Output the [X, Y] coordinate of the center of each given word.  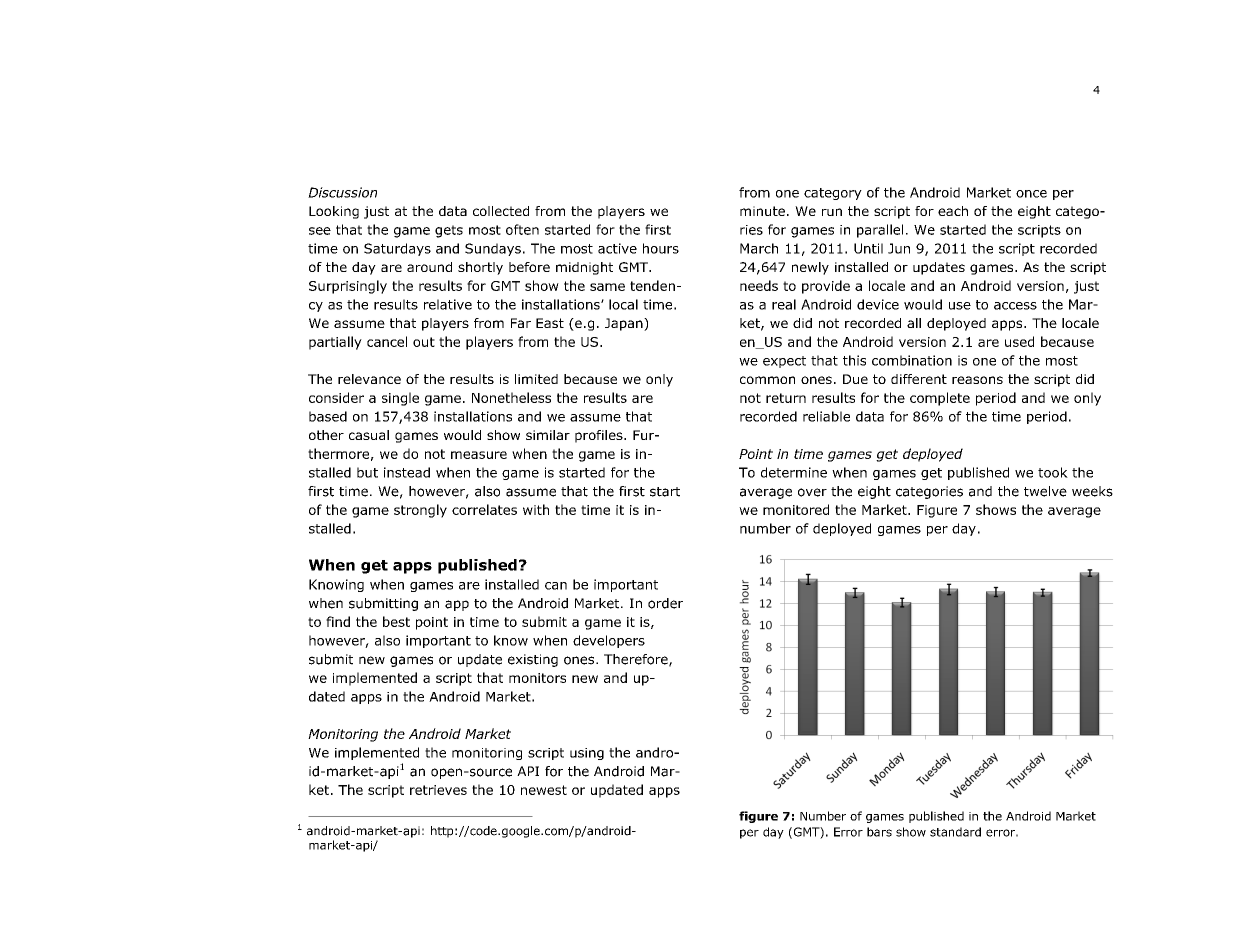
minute [762, 211]
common [767, 380]
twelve [1045, 491]
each [953, 211]
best [396, 621]
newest [544, 790]
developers [609, 641]
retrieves [438, 790]
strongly [420, 511]
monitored [796, 509]
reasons [977, 380]
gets [449, 231]
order [665, 603]
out [424, 342]
